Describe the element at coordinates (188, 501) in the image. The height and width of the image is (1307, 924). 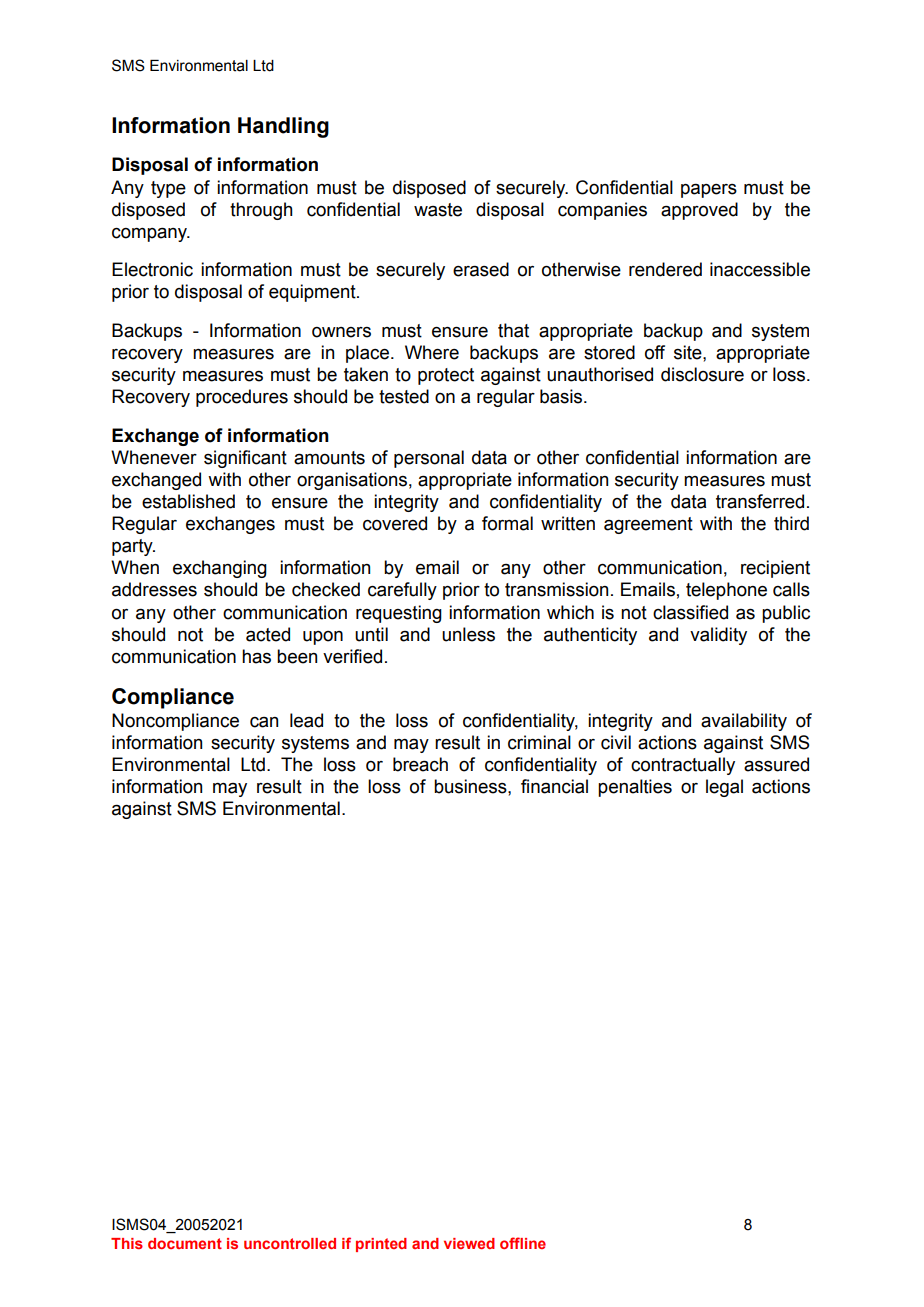
I see `established` at that location.
